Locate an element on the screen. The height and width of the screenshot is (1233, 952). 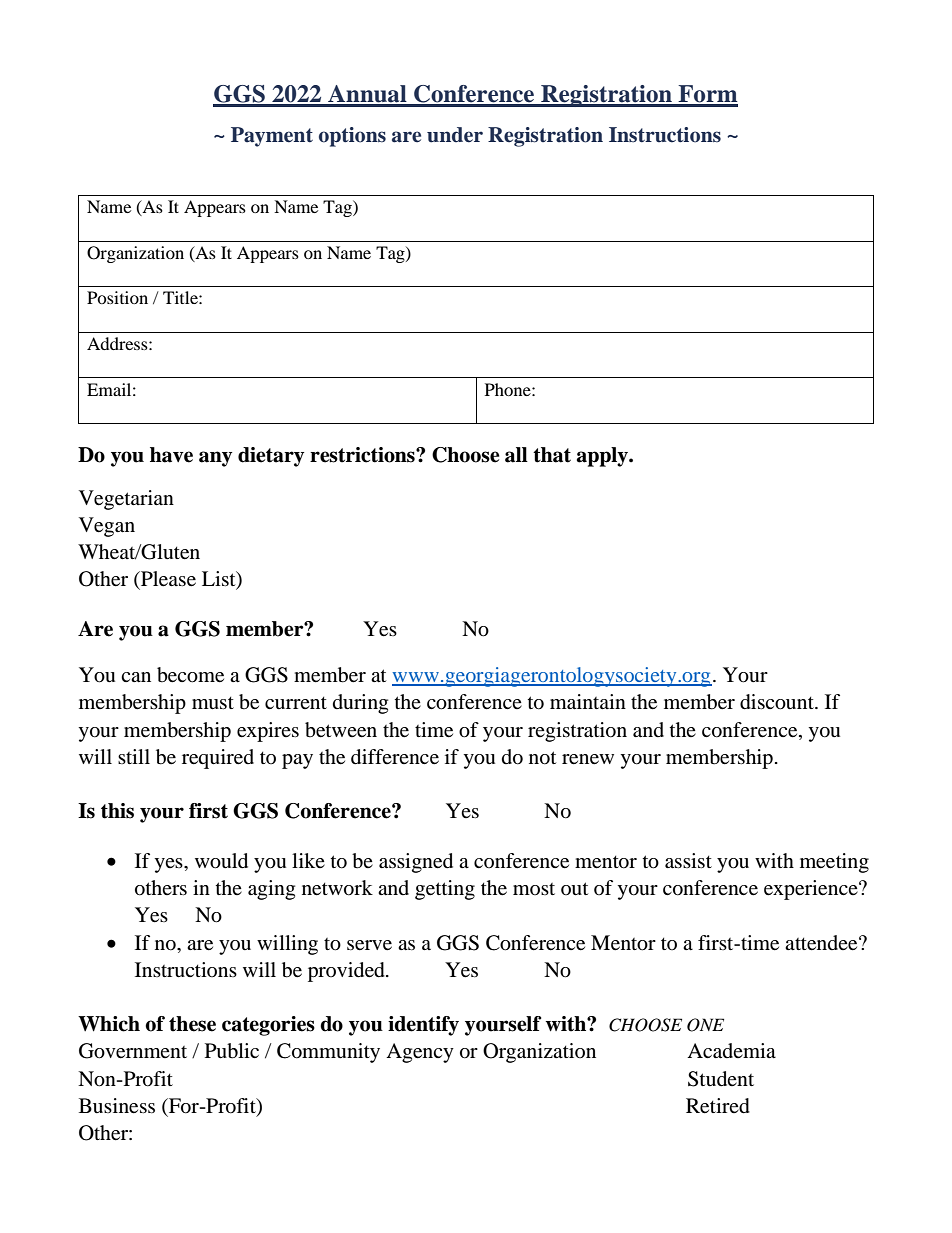
options is located at coordinates (352, 137).
